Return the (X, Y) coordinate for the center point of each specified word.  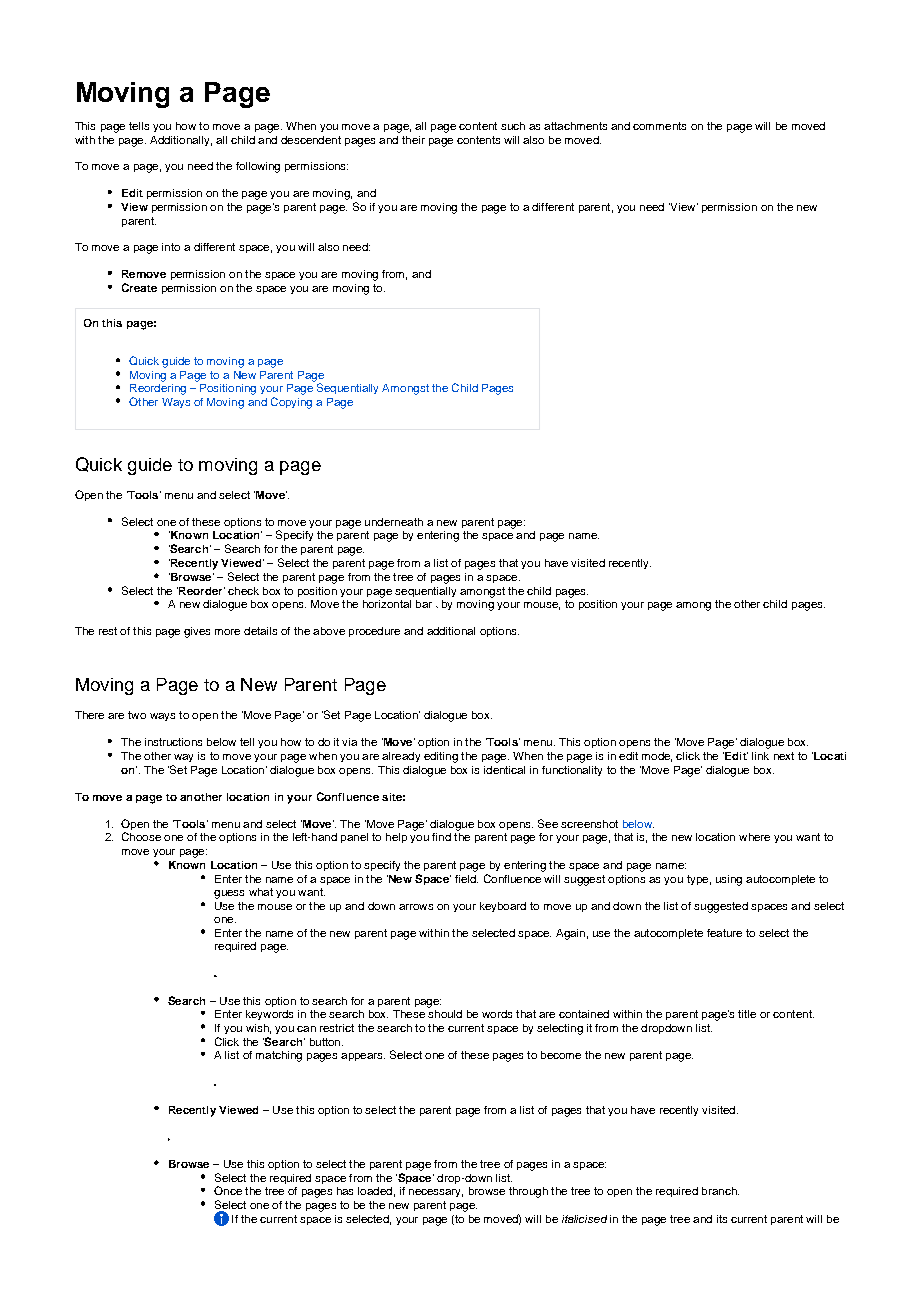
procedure (374, 632)
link (760, 756)
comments (659, 126)
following (258, 167)
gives (197, 632)
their (413, 140)
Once (228, 1190)
